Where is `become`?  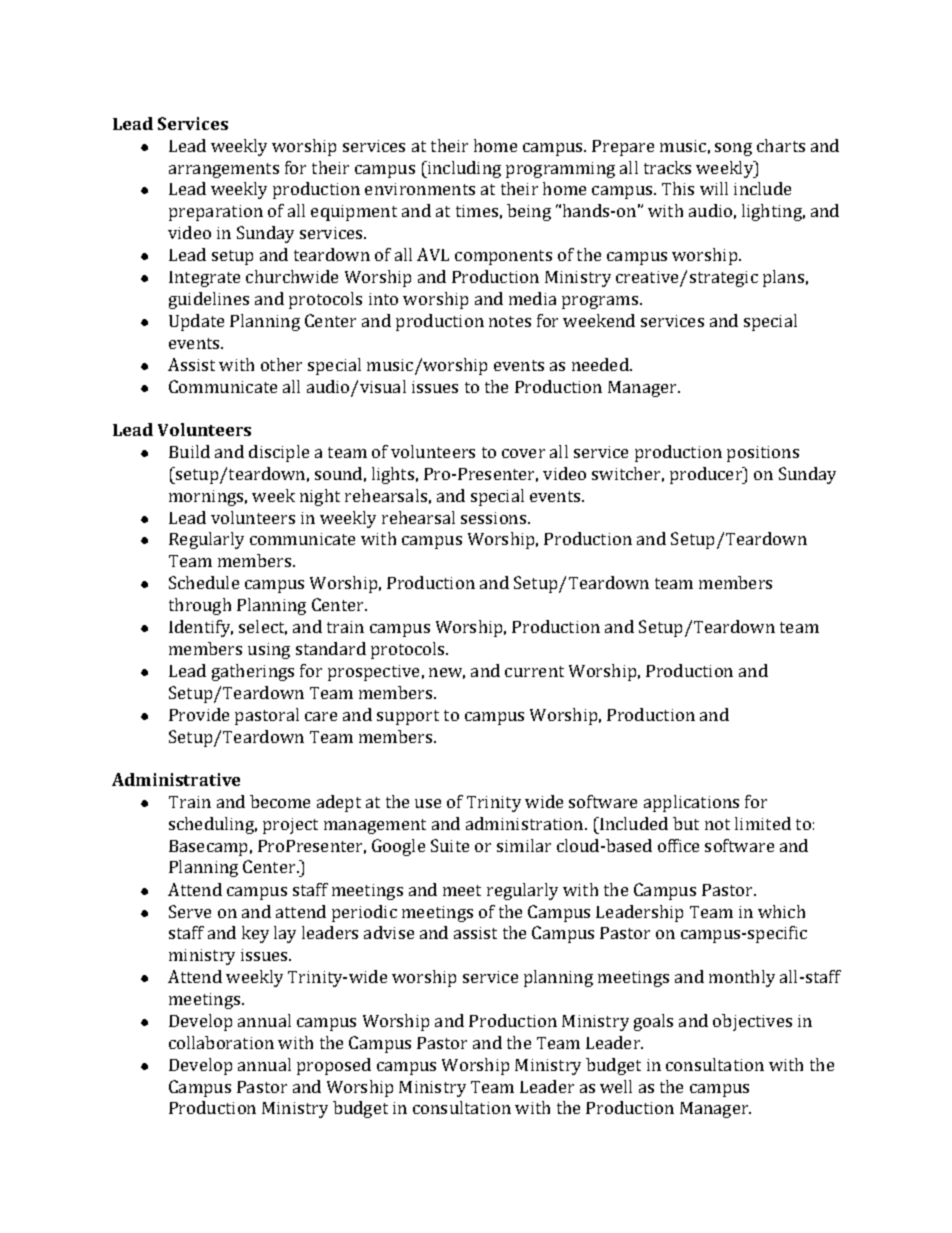 become is located at coordinates (280, 801).
